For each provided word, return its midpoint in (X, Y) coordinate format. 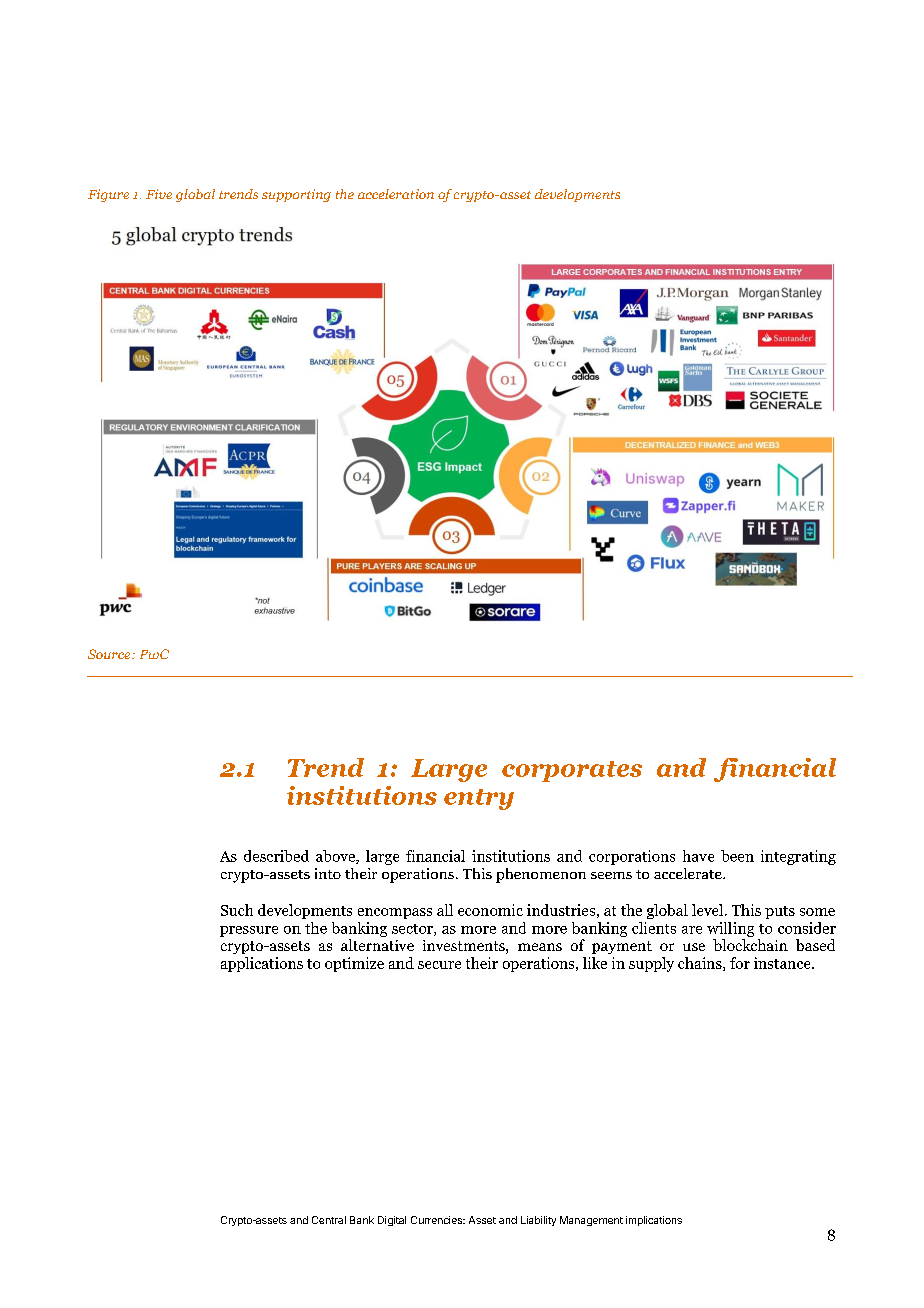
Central (329, 1220)
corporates (572, 771)
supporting (296, 195)
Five (159, 194)
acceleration (396, 194)
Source (110, 654)
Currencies (437, 1220)
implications (654, 1221)
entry (479, 799)
